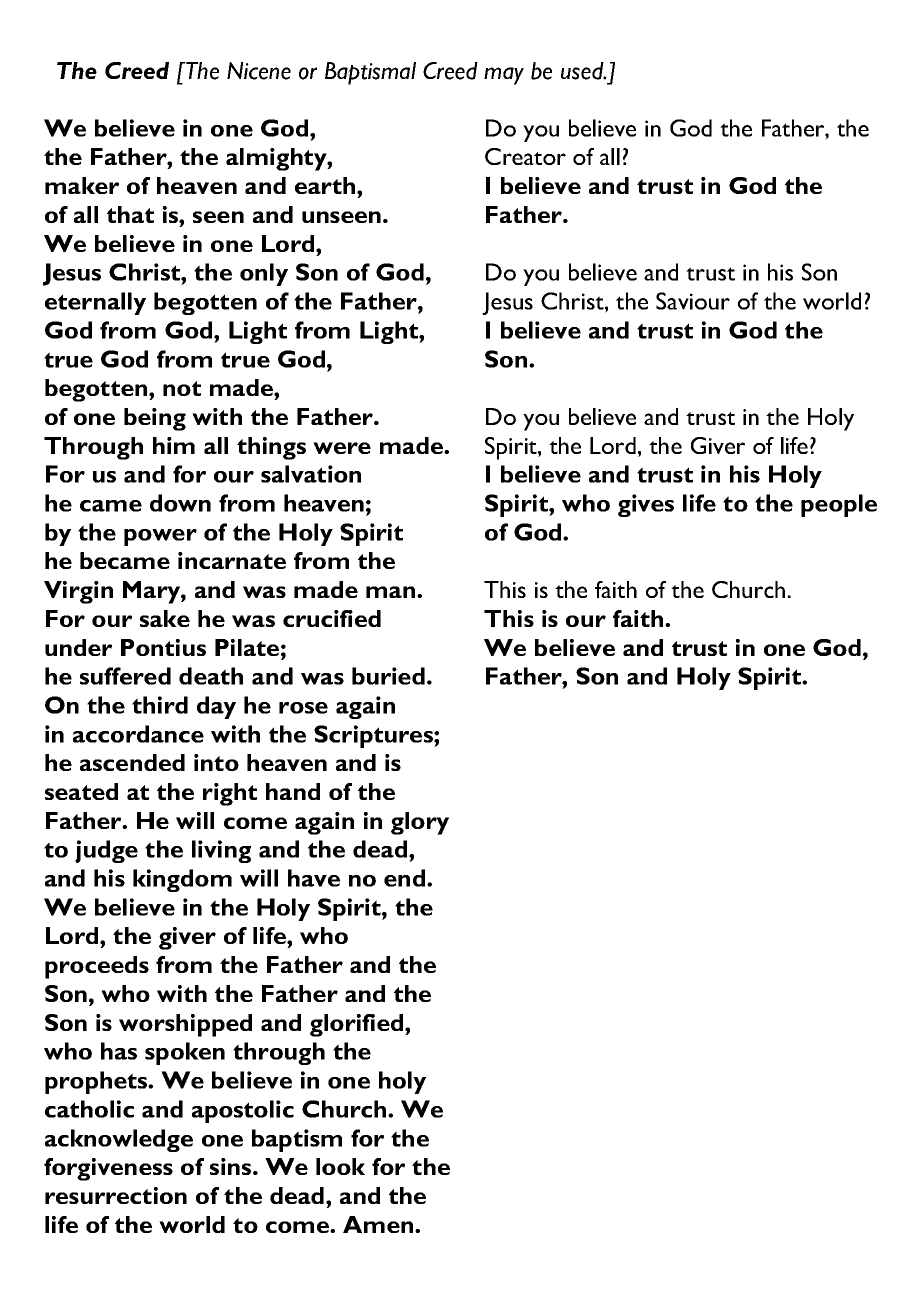 The height and width of the page is (1309, 924). Describe the element at coordinates (358, 1025) in the page. I see `glorified` at that location.
